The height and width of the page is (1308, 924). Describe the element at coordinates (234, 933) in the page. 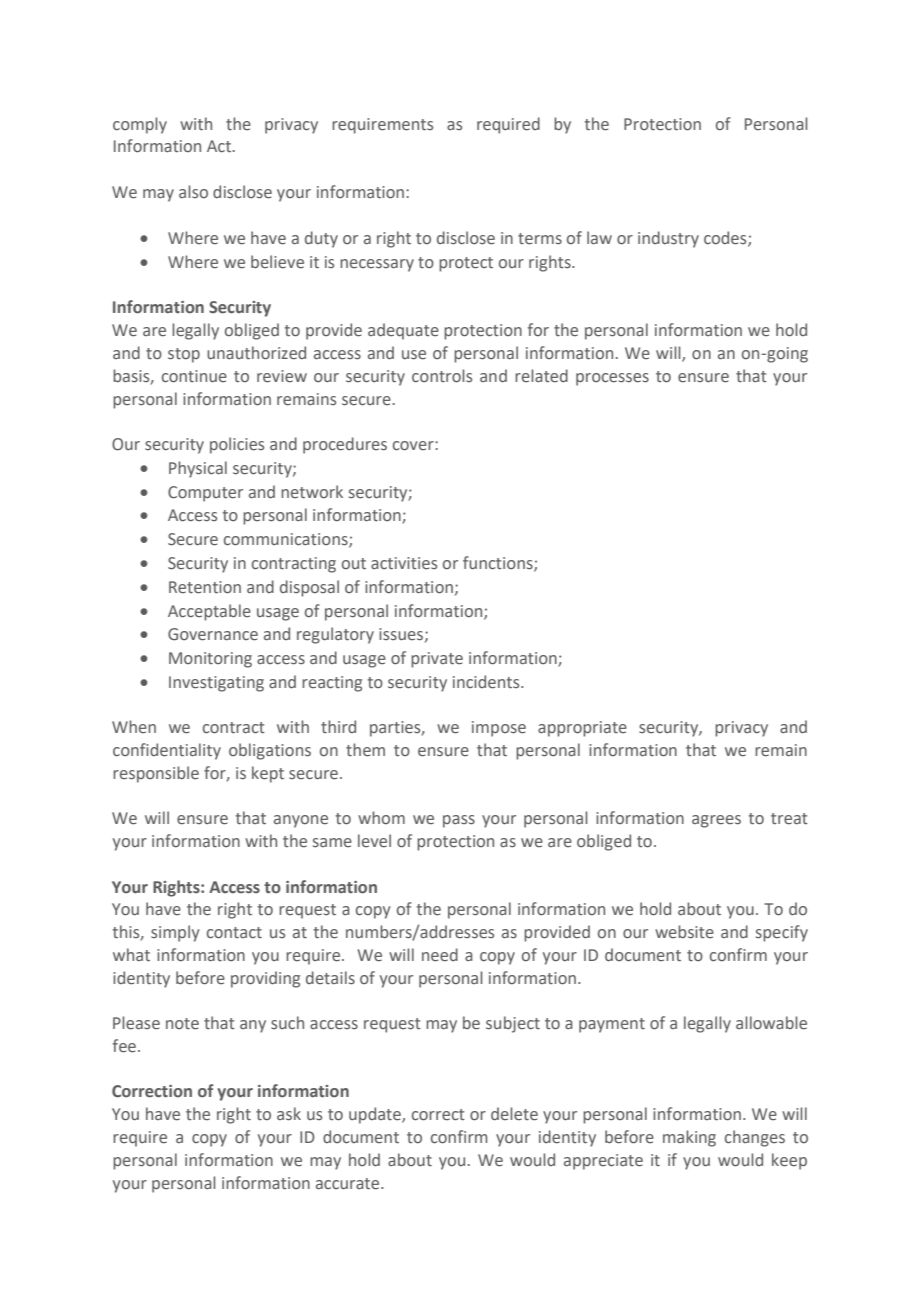

I see `contact` at that location.
